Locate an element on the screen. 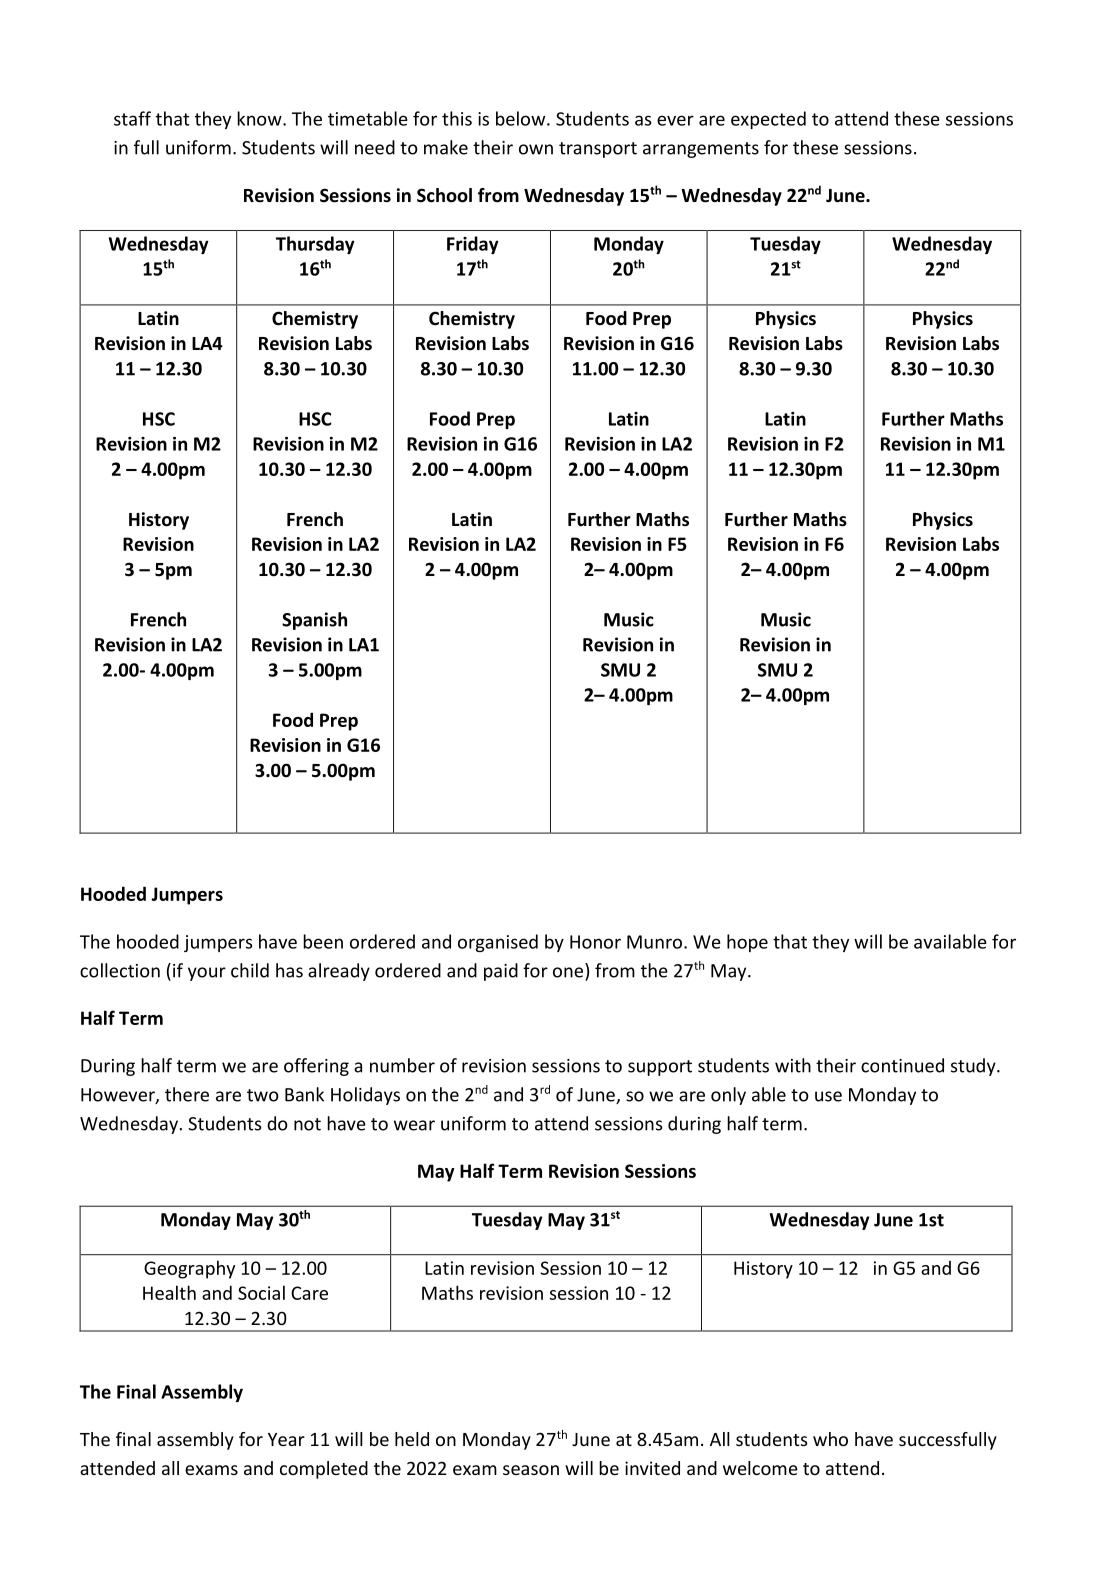  know is located at coordinates (260, 118).
